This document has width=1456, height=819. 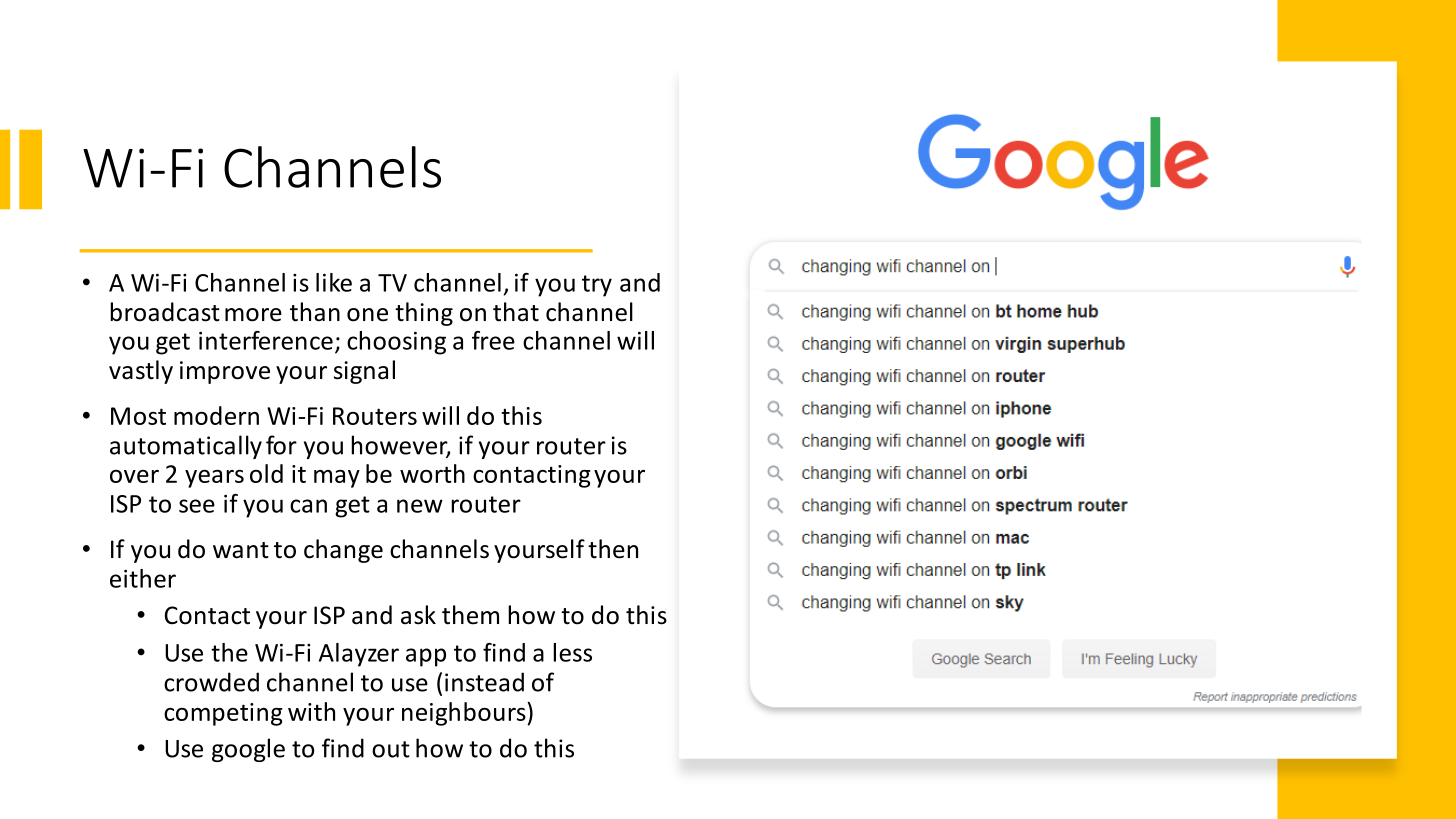 What do you see at coordinates (597, 286) in the document?
I see `try` at bounding box center [597, 286].
